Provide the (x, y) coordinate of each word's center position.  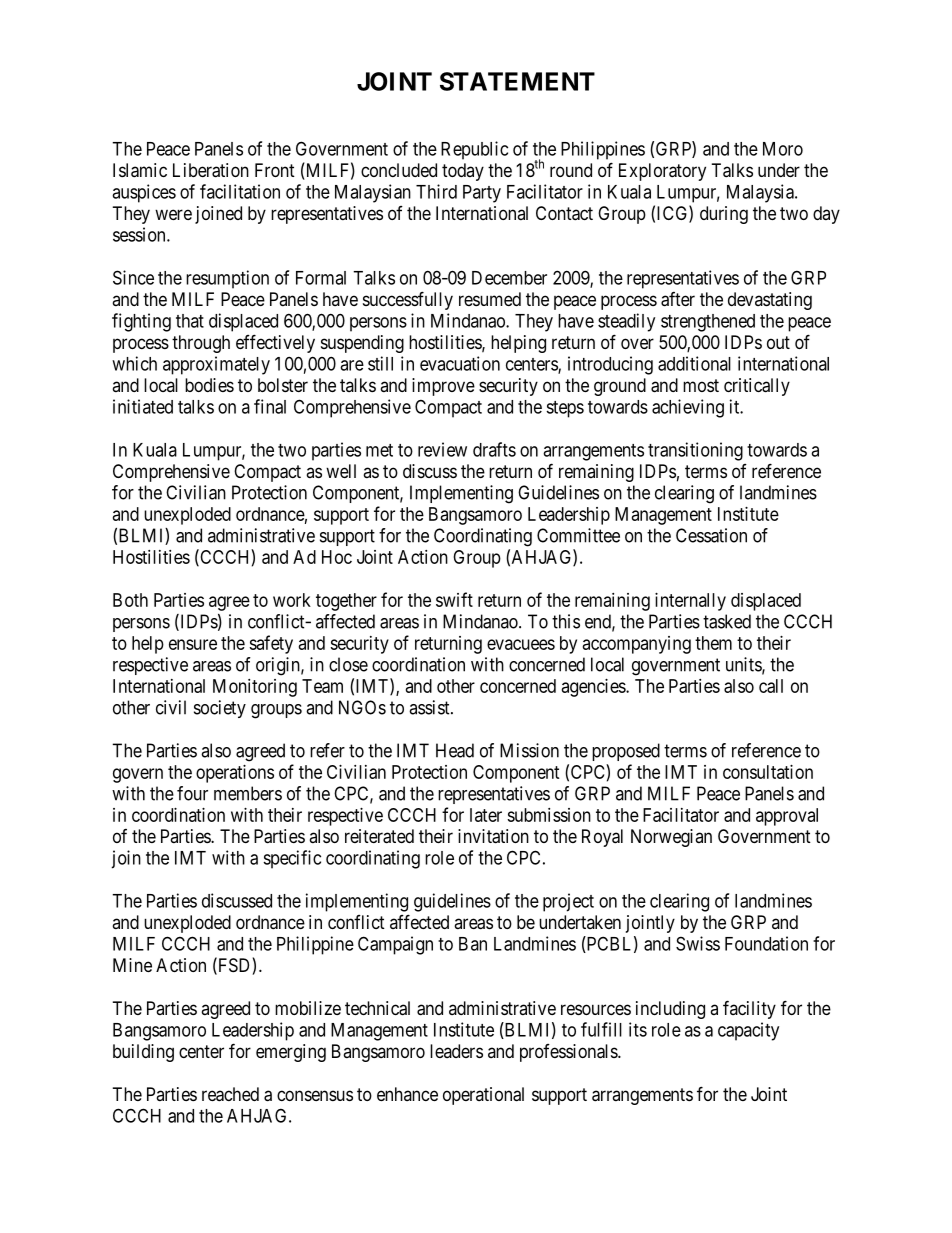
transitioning (695, 451)
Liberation (211, 170)
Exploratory (662, 172)
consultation (768, 772)
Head (455, 750)
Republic (474, 150)
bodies (209, 385)
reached (230, 1094)
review (442, 449)
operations (235, 774)
